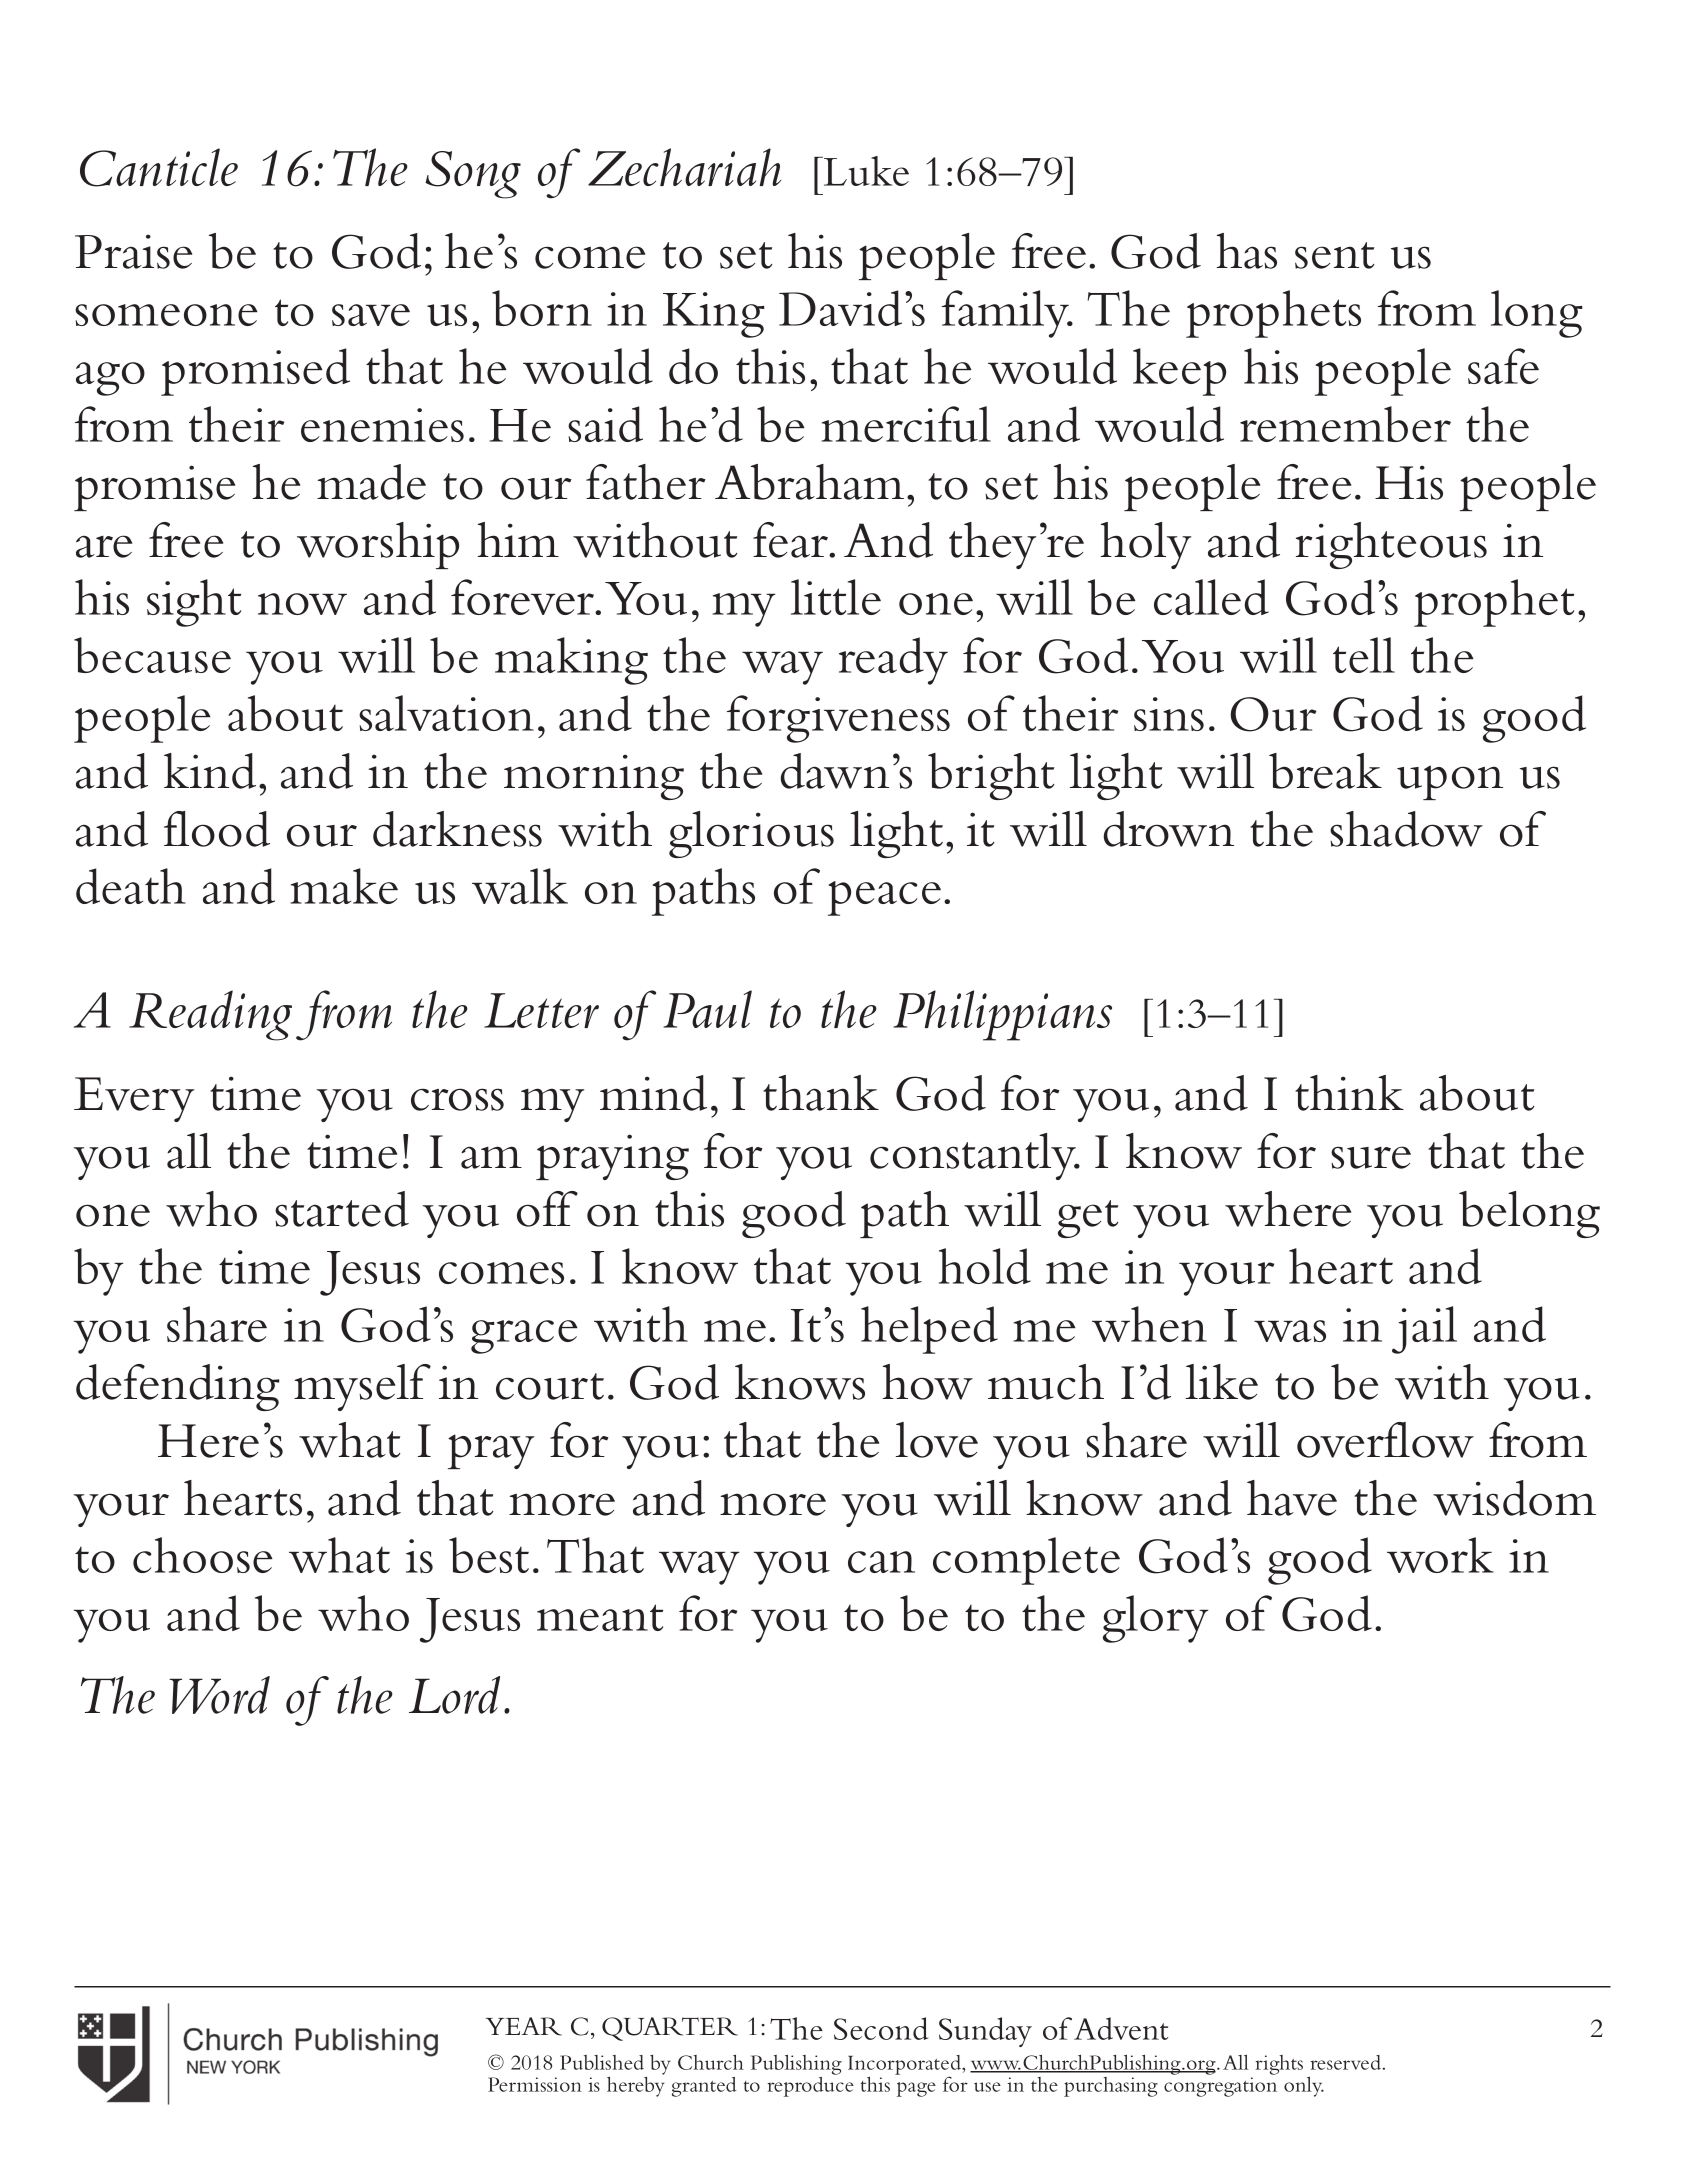 Image resolution: width=1685 pixels, height=2180 pixels. Describe the element at coordinates (881, 2028) in the image. I see `Second` at that location.
